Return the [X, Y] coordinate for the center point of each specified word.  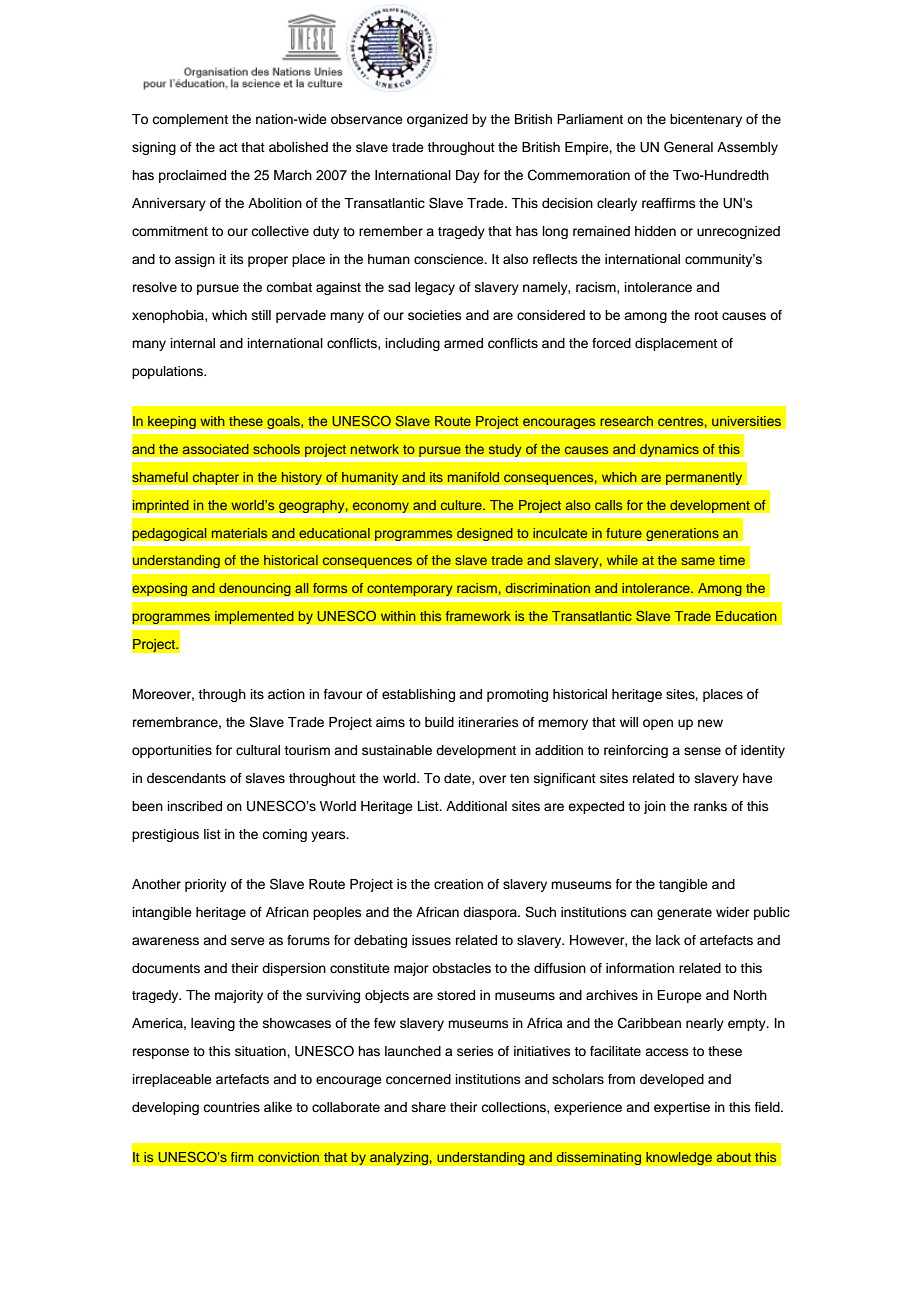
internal [193, 343]
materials [239, 533]
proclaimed [192, 176]
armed [463, 343]
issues [431, 940]
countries [231, 1107]
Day [468, 176]
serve [248, 941]
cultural [258, 750]
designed [484, 534]
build [439, 722]
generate [684, 914]
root [706, 315]
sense [702, 751]
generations [682, 534]
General [688, 147]
